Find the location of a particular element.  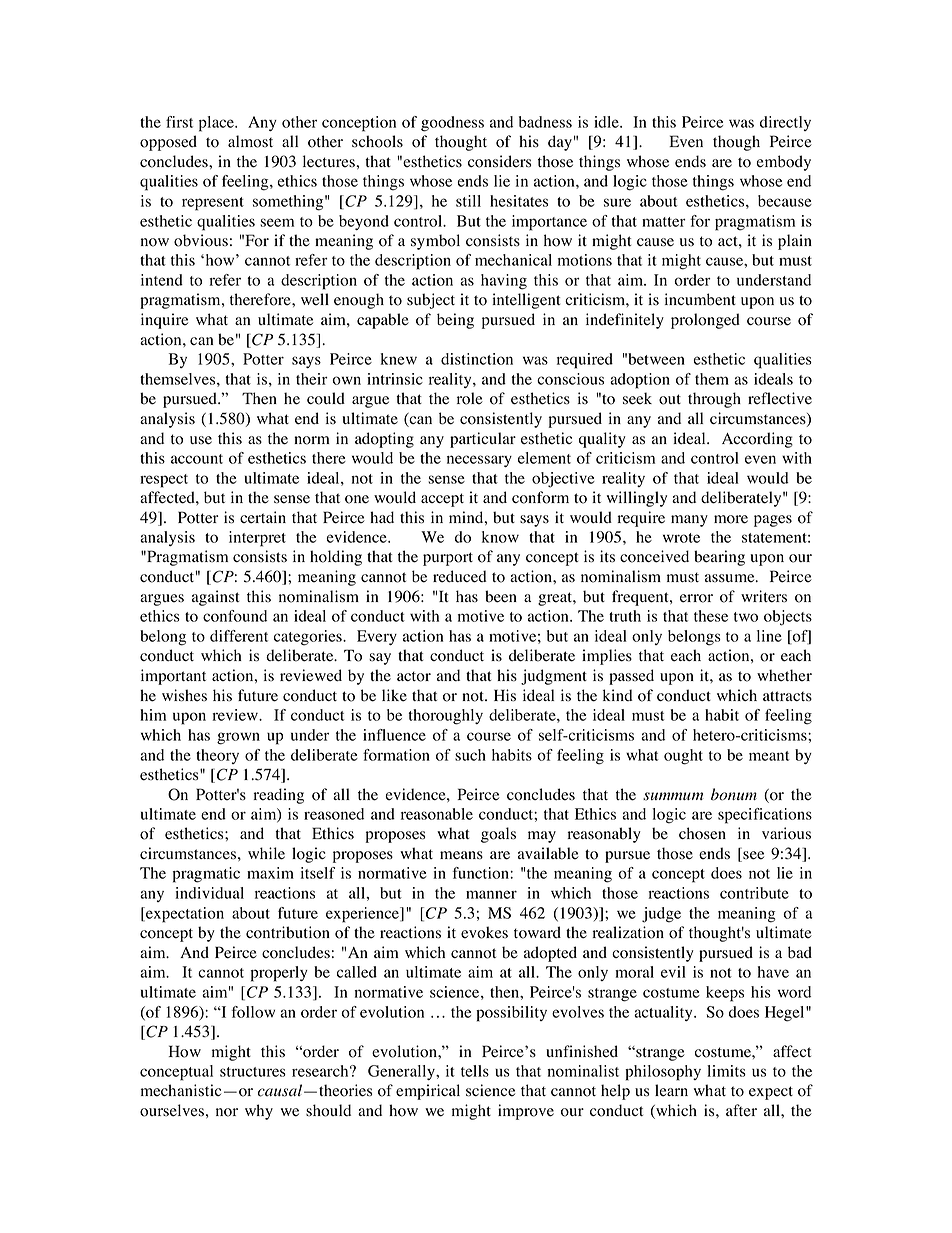

embody is located at coordinates (783, 163).
